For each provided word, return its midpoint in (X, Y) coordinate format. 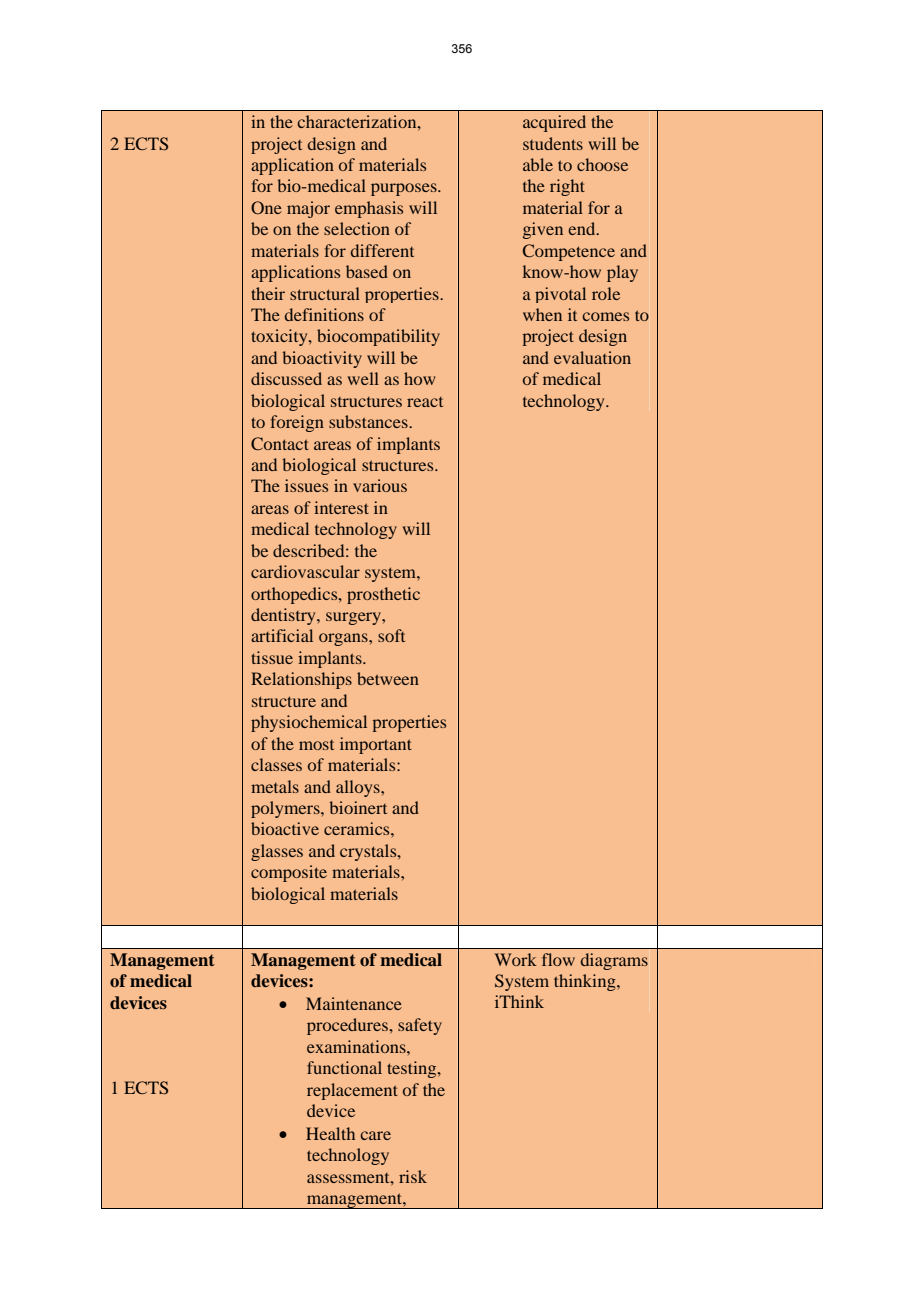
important (376, 745)
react (425, 402)
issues (306, 485)
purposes (405, 189)
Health (330, 1133)
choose (602, 164)
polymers (286, 809)
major (308, 209)
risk (413, 1176)
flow (558, 959)
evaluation (592, 357)
